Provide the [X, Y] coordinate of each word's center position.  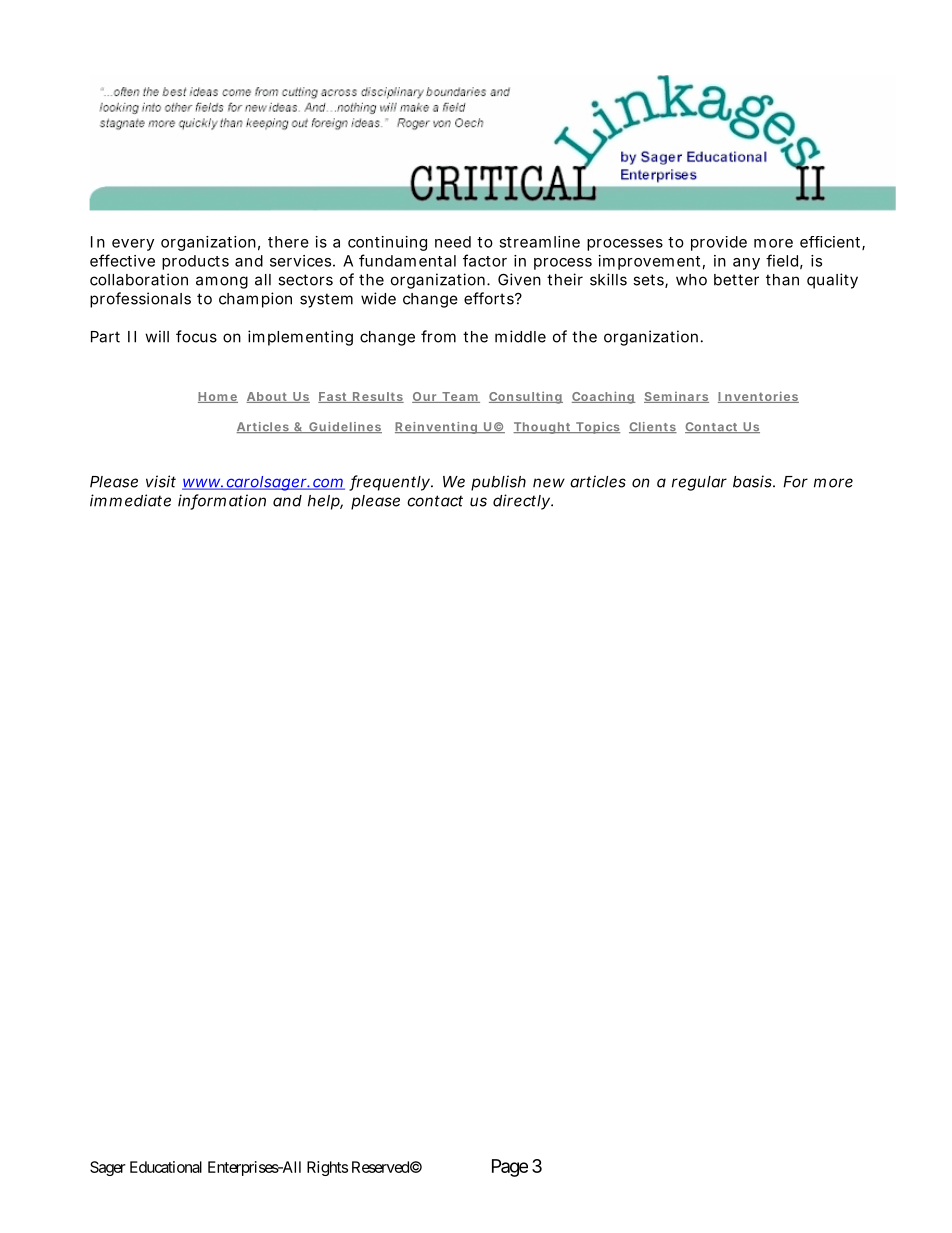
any [746, 264]
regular [699, 483]
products [195, 262]
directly [522, 502]
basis [753, 481]
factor [485, 260]
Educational [166, 1167]
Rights [327, 1168]
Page [510, 1168]
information [222, 501]
